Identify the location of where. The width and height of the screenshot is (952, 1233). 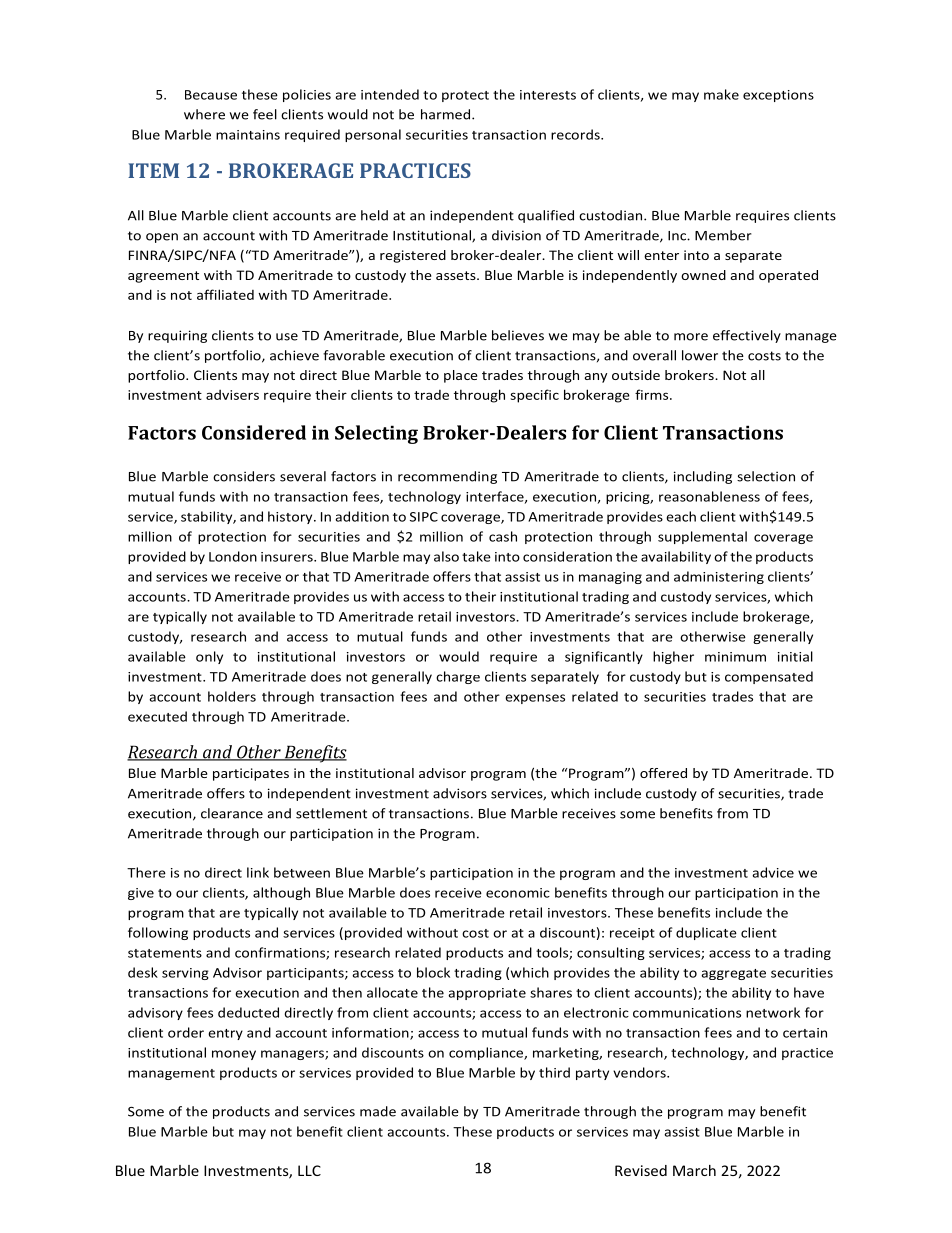
(204, 114).
